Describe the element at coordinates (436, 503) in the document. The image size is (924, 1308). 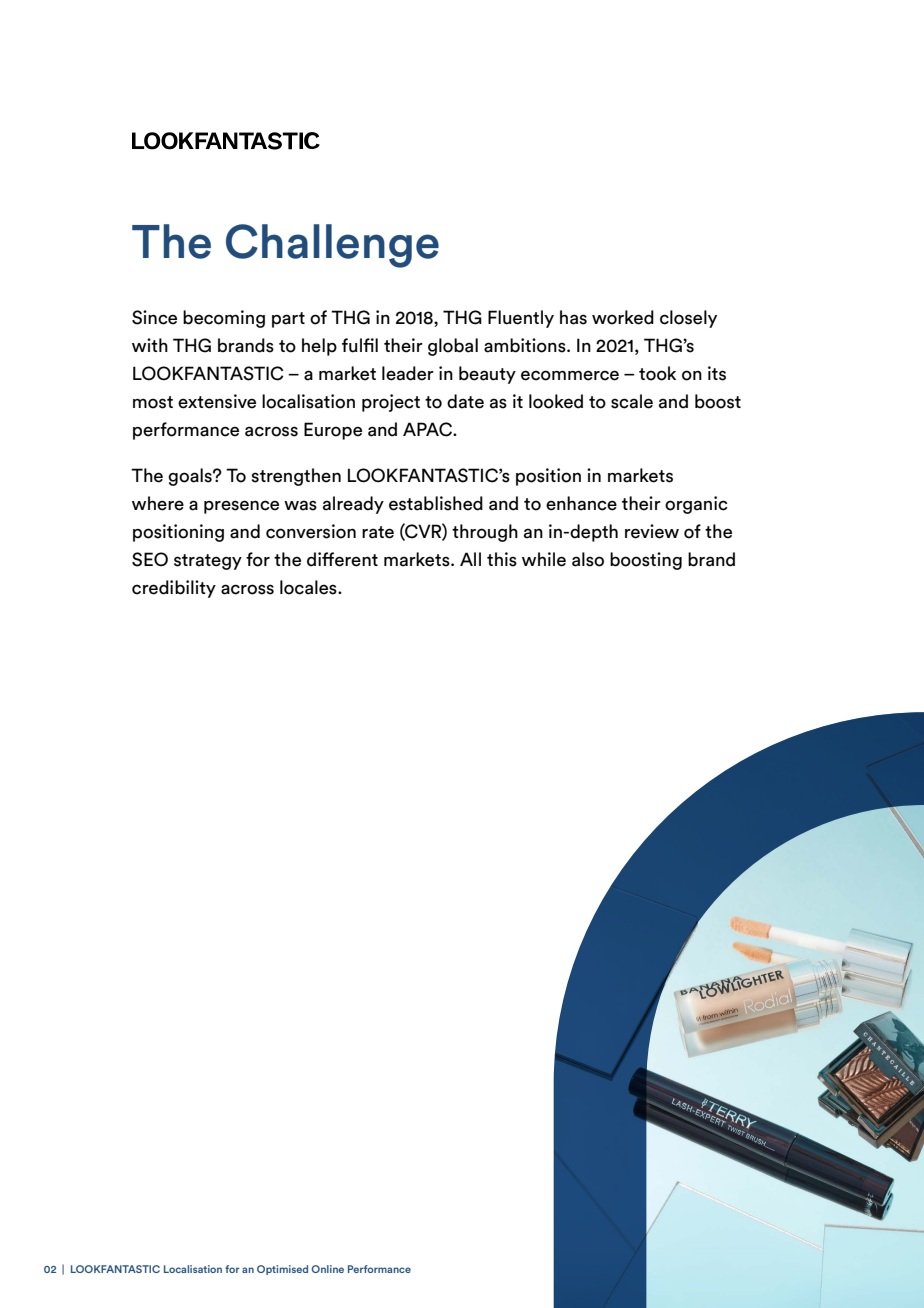
I see `established` at that location.
